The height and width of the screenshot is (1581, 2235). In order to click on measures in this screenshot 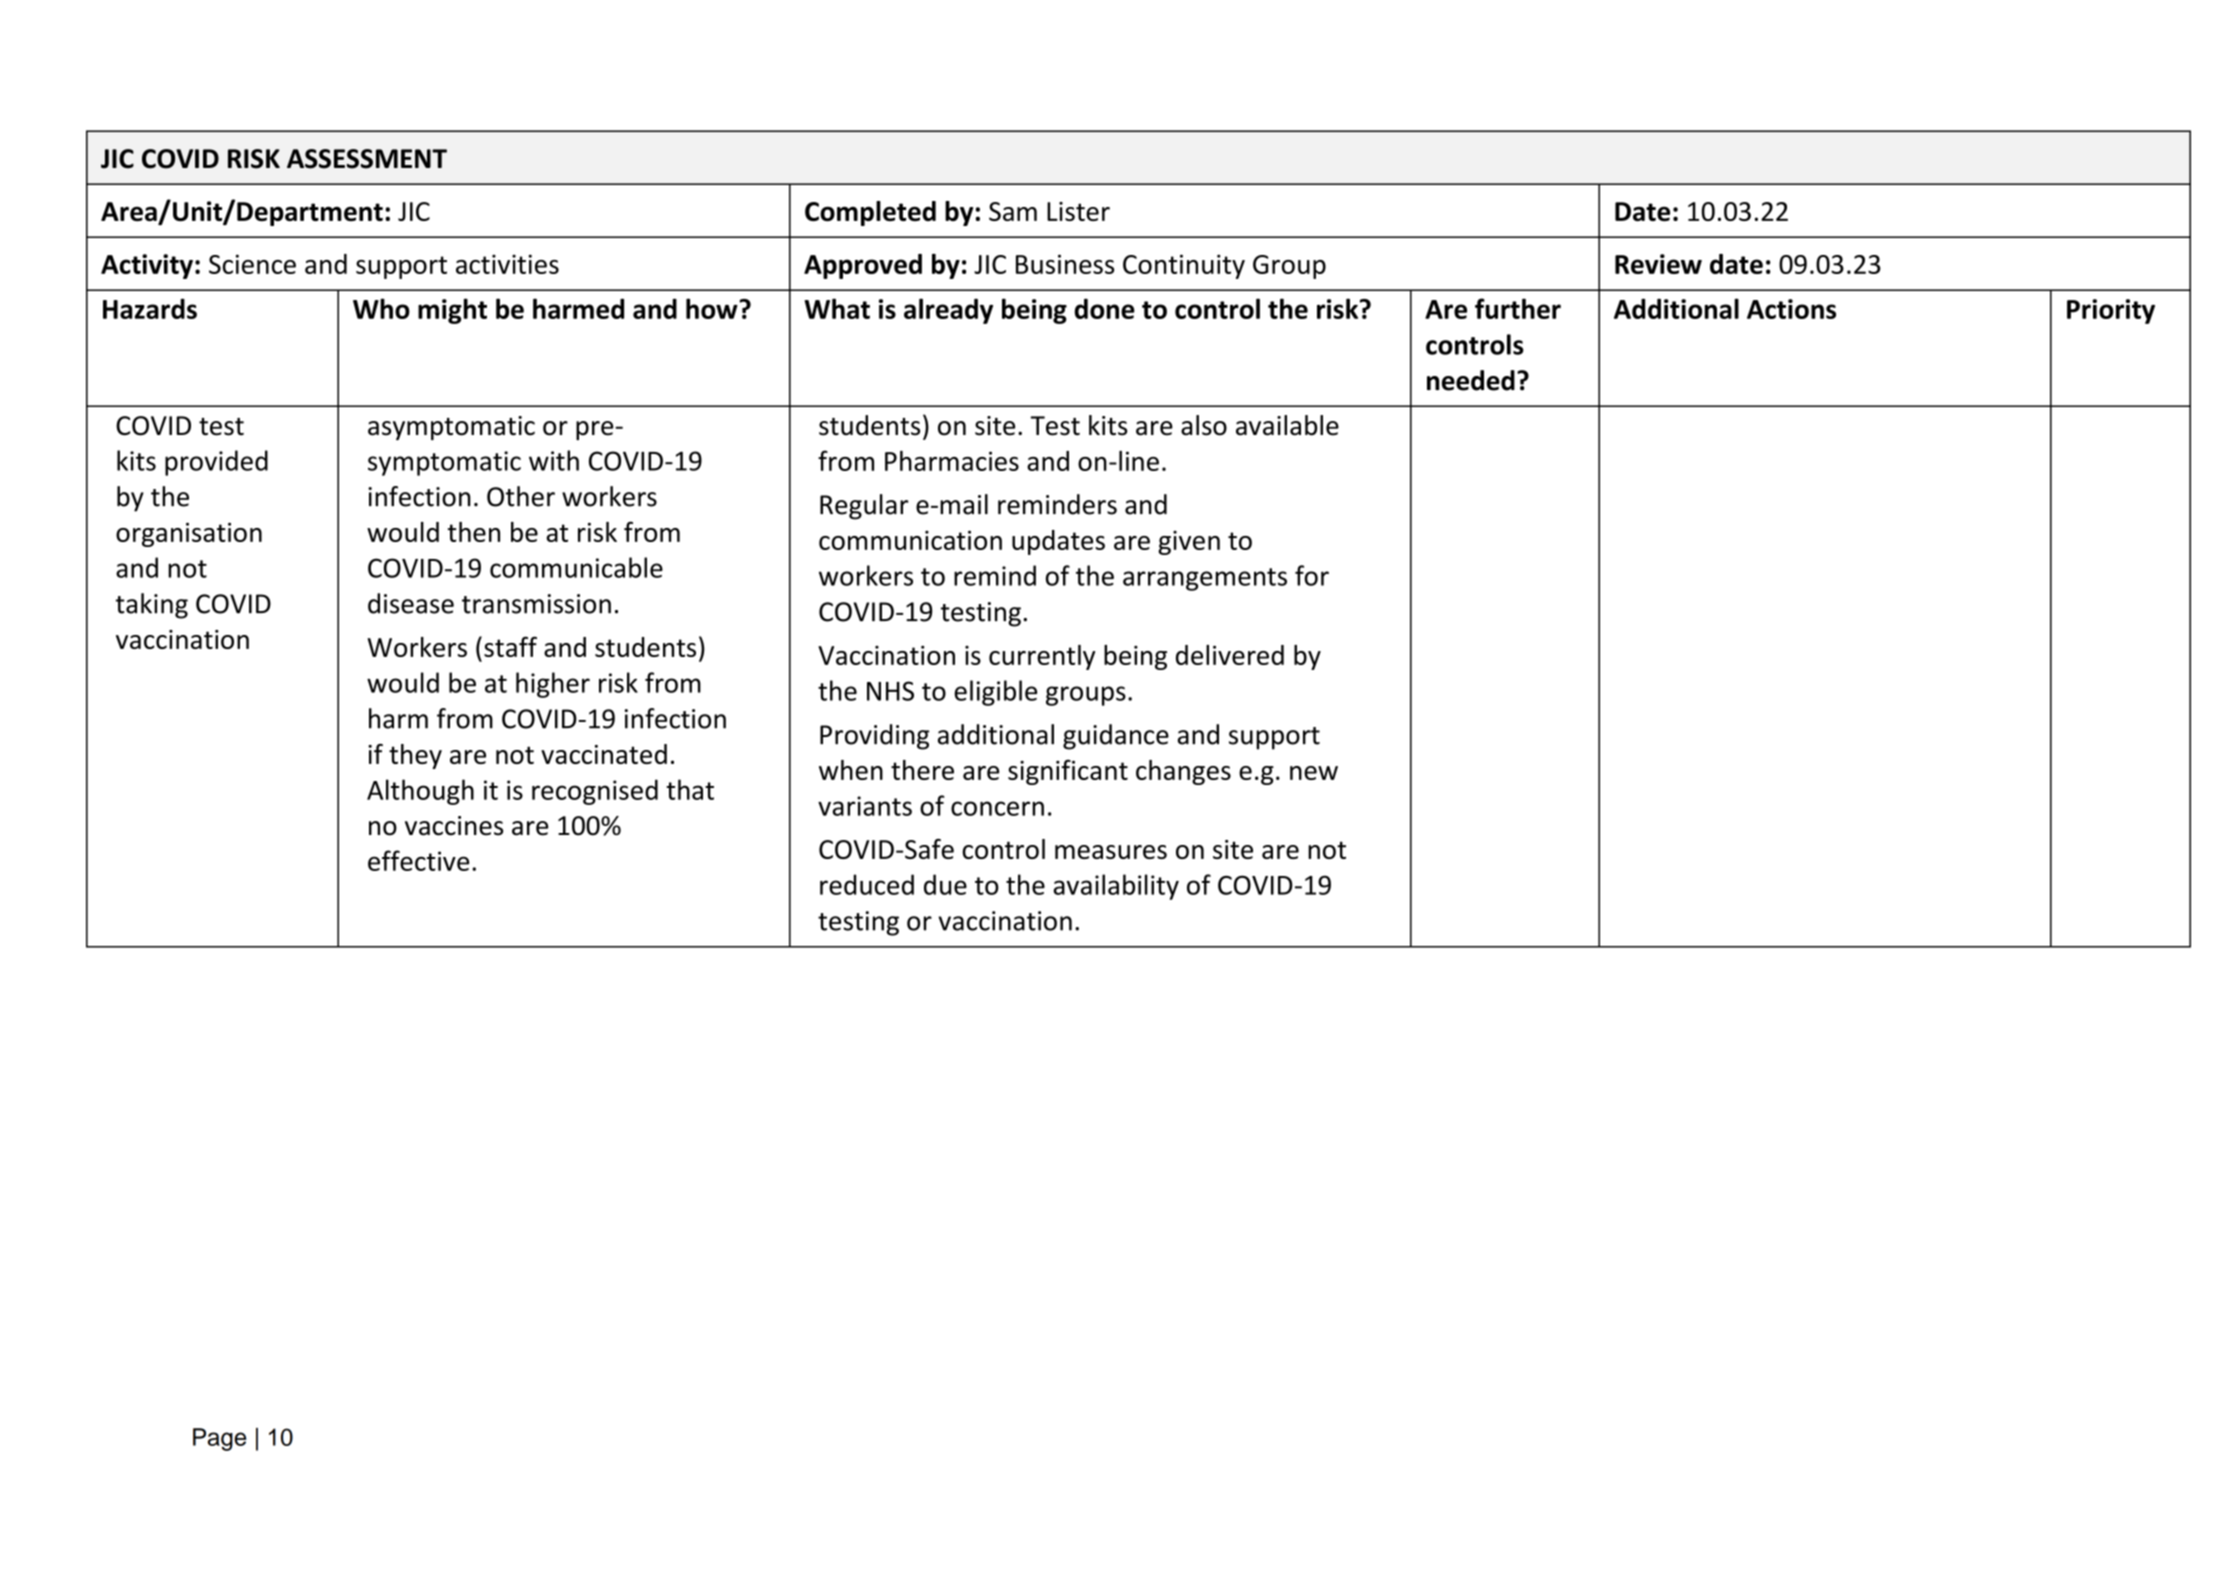, I will do `click(1111, 852)`.
